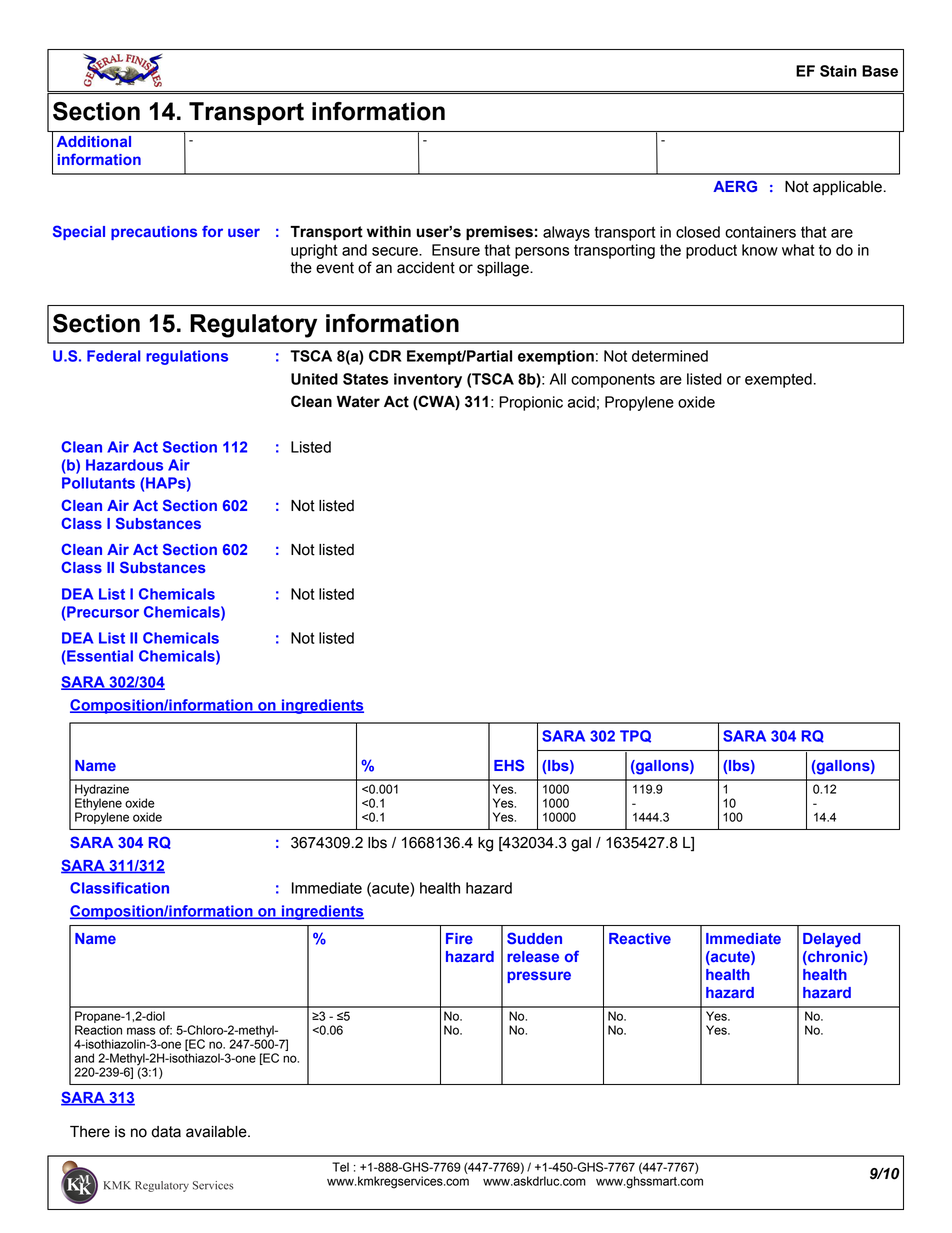  What do you see at coordinates (499, 233) in the screenshot?
I see `premises` at bounding box center [499, 233].
